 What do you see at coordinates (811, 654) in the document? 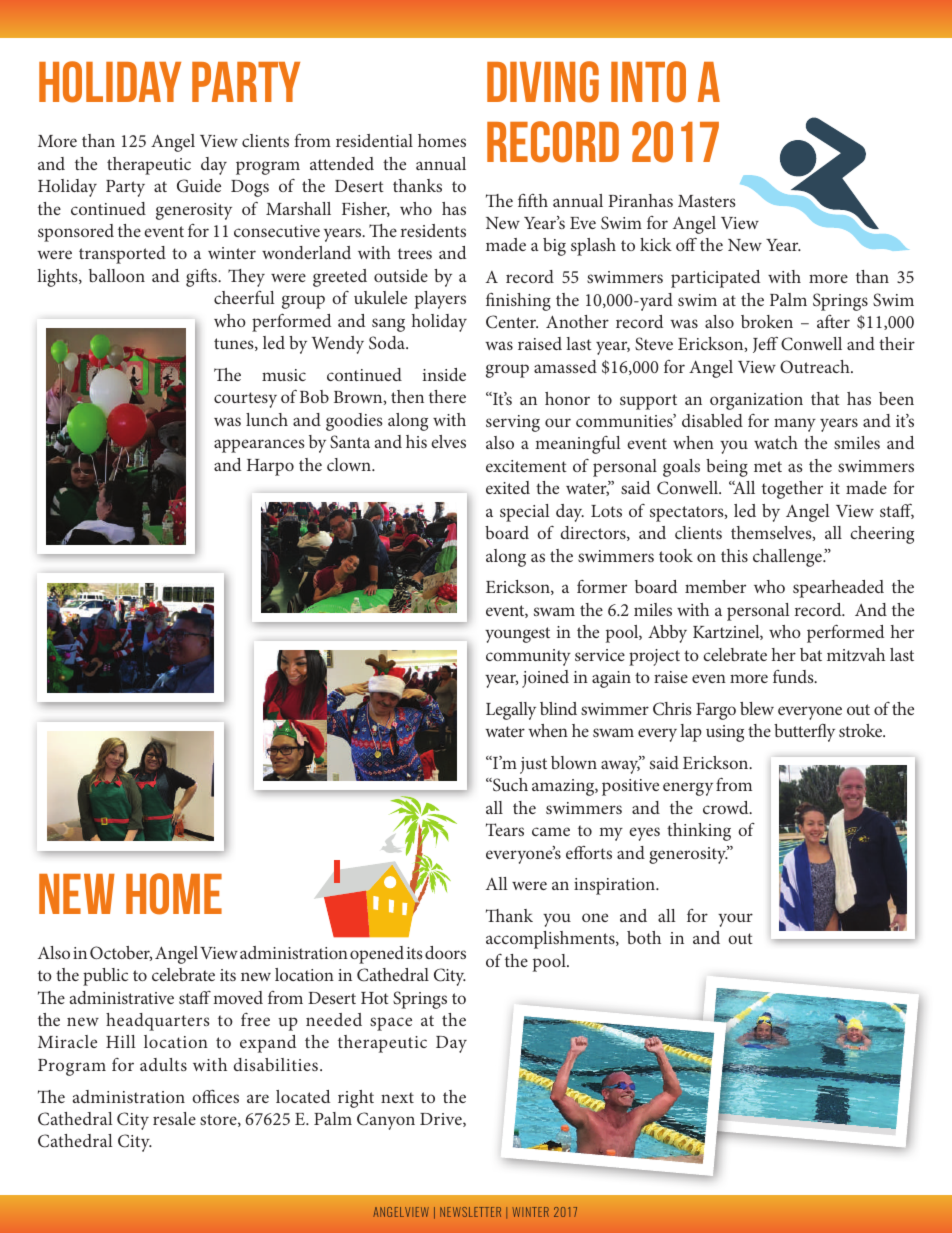
I see `bat` at bounding box center [811, 654].
